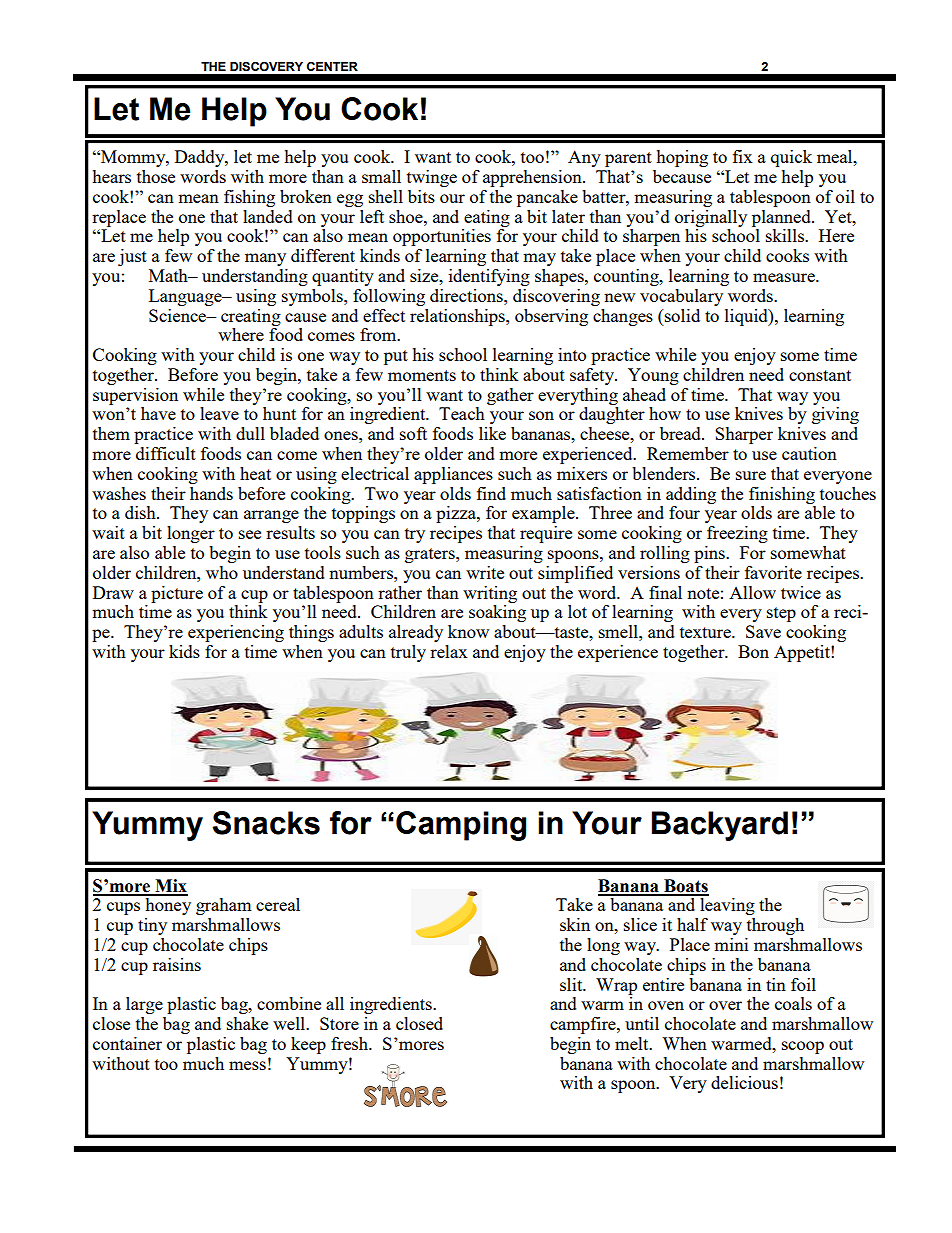  What do you see at coordinates (803, 1047) in the image?
I see `scoop` at bounding box center [803, 1047].
